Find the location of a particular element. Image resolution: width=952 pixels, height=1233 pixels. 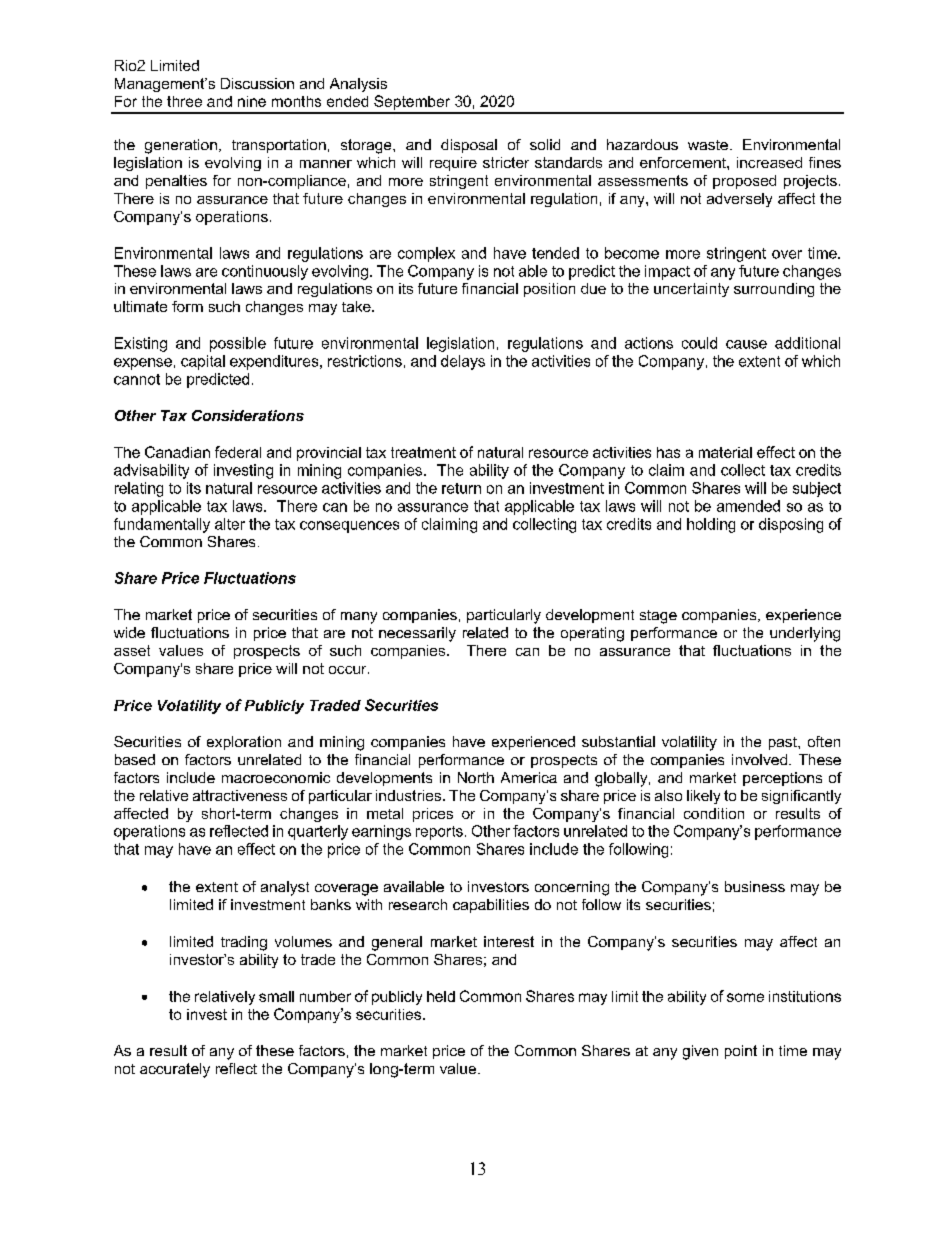

waste is located at coordinates (708, 145).
